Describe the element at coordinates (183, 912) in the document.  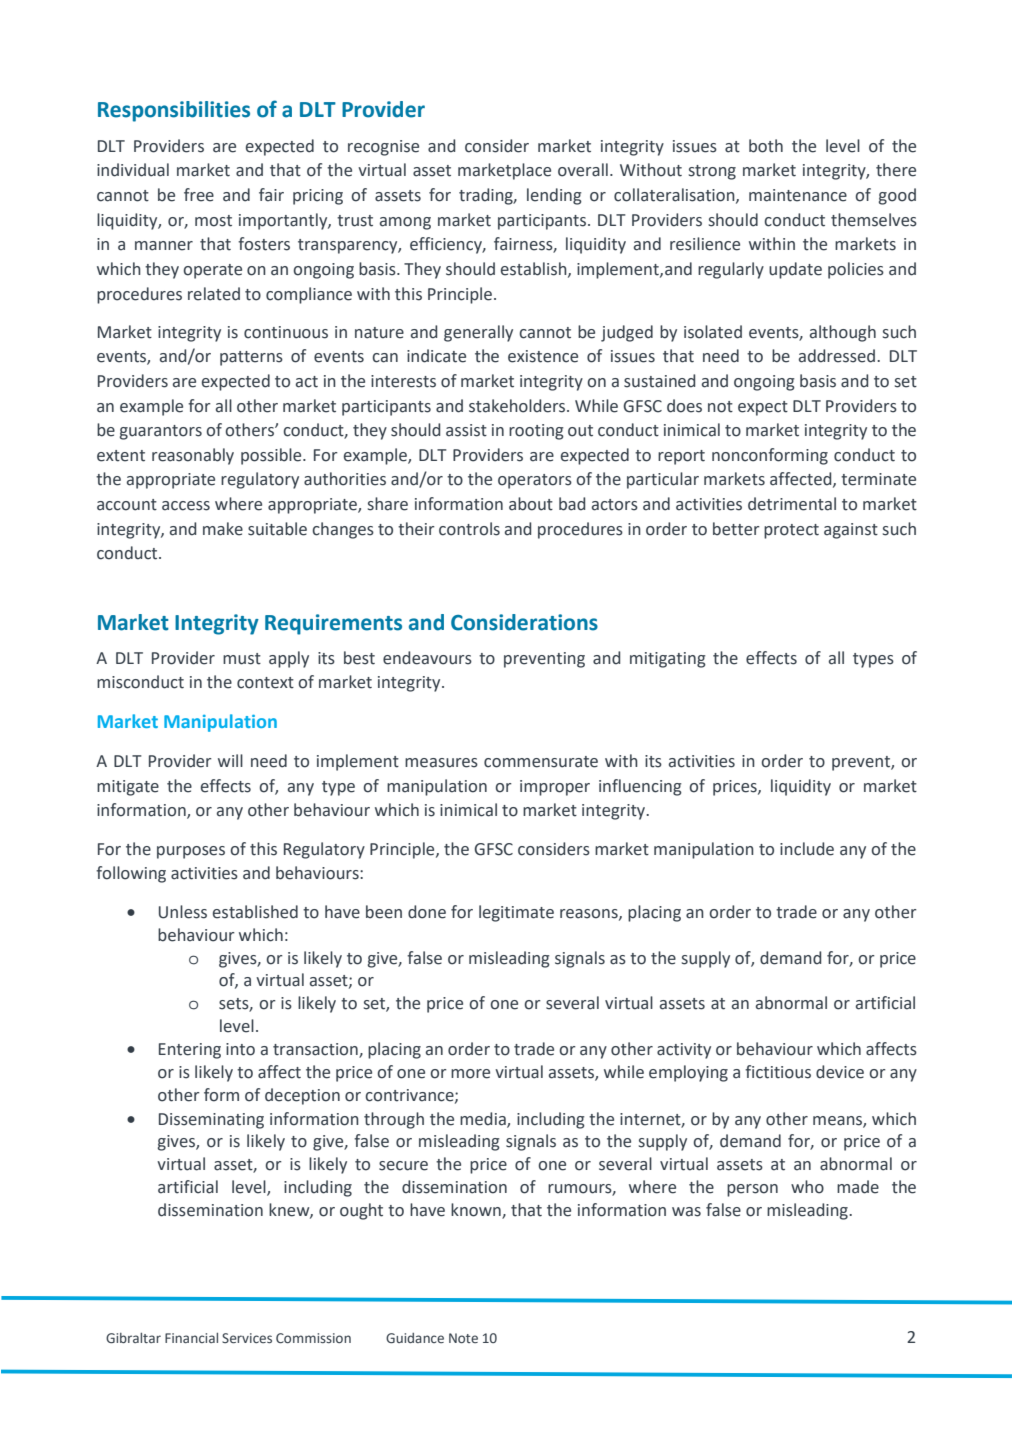
I see `Unless` at that location.
